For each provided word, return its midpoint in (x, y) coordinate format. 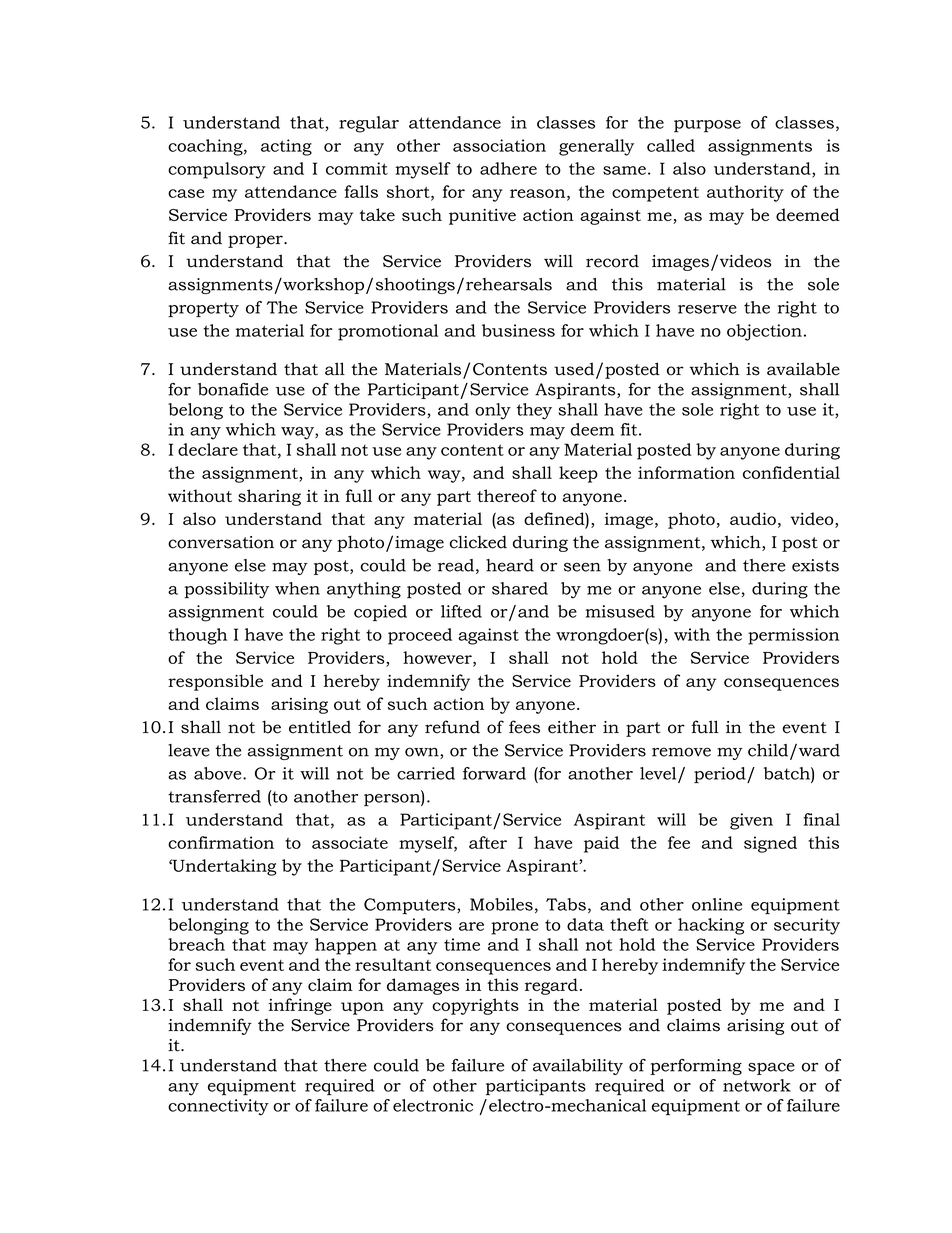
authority (745, 193)
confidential (791, 472)
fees (524, 727)
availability (578, 1067)
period (721, 775)
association (499, 145)
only (493, 411)
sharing (269, 497)
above (219, 773)
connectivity (218, 1107)
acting (286, 147)
